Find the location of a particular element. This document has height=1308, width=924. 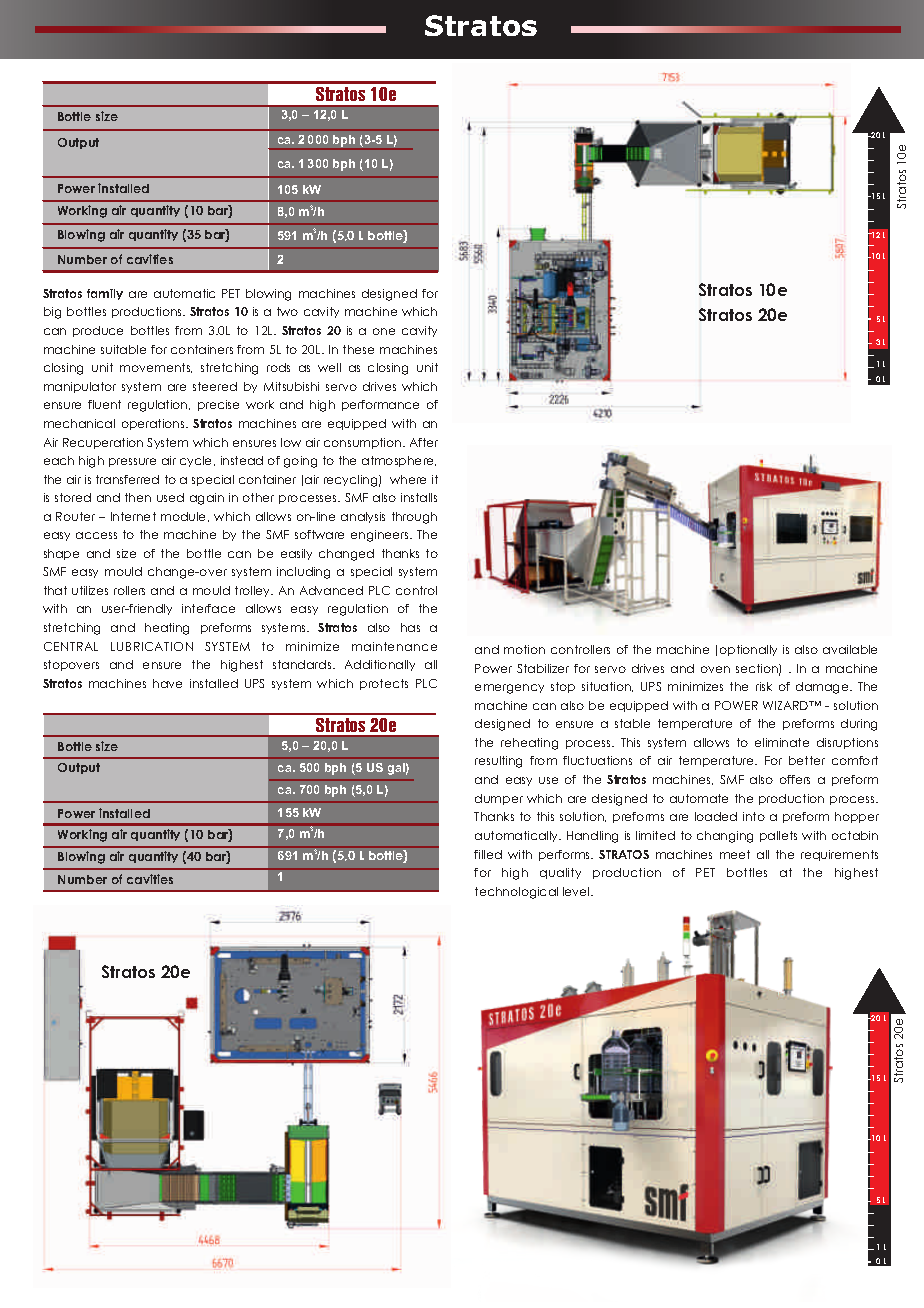

has is located at coordinates (410, 627).
